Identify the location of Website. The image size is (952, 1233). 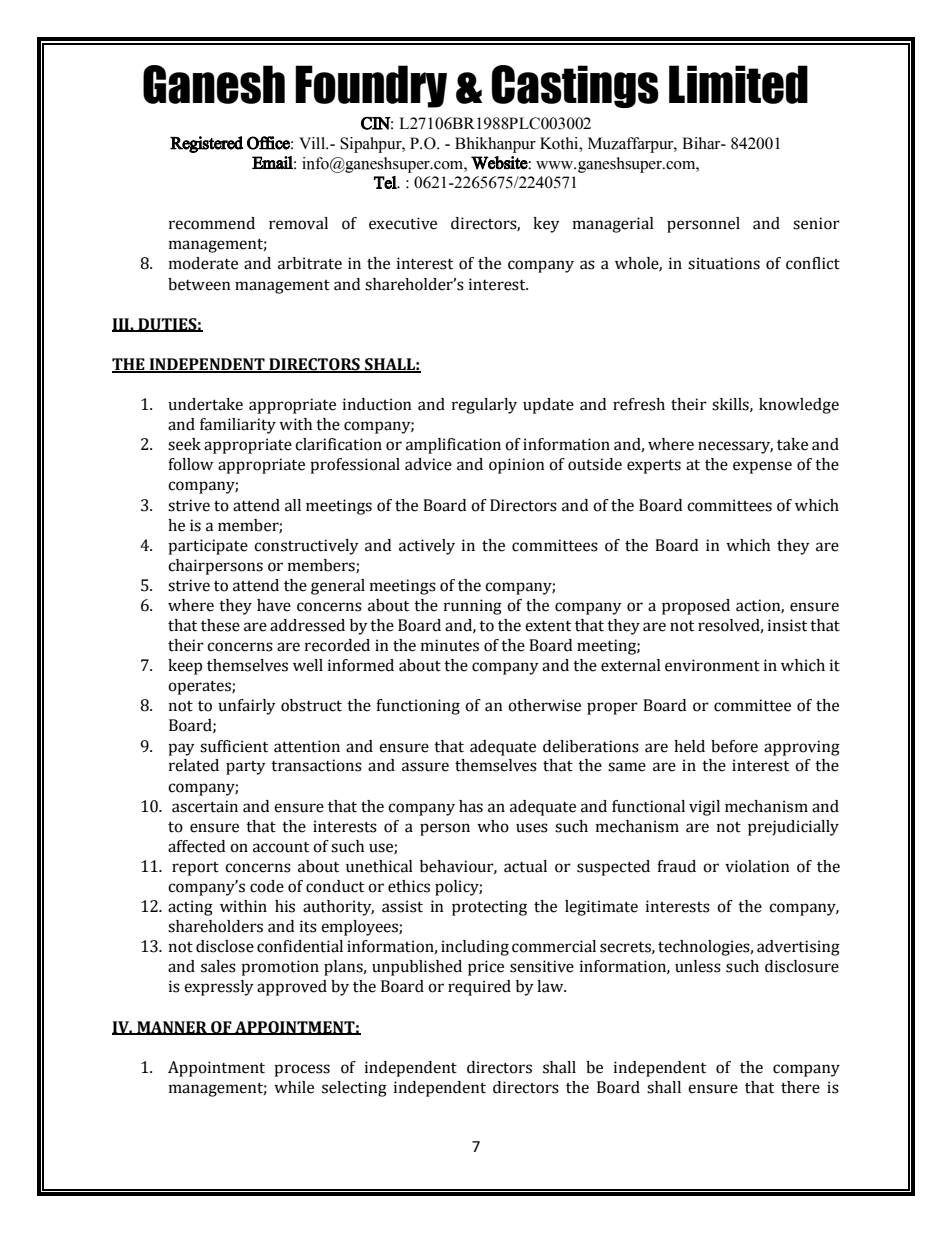
(500, 163).
